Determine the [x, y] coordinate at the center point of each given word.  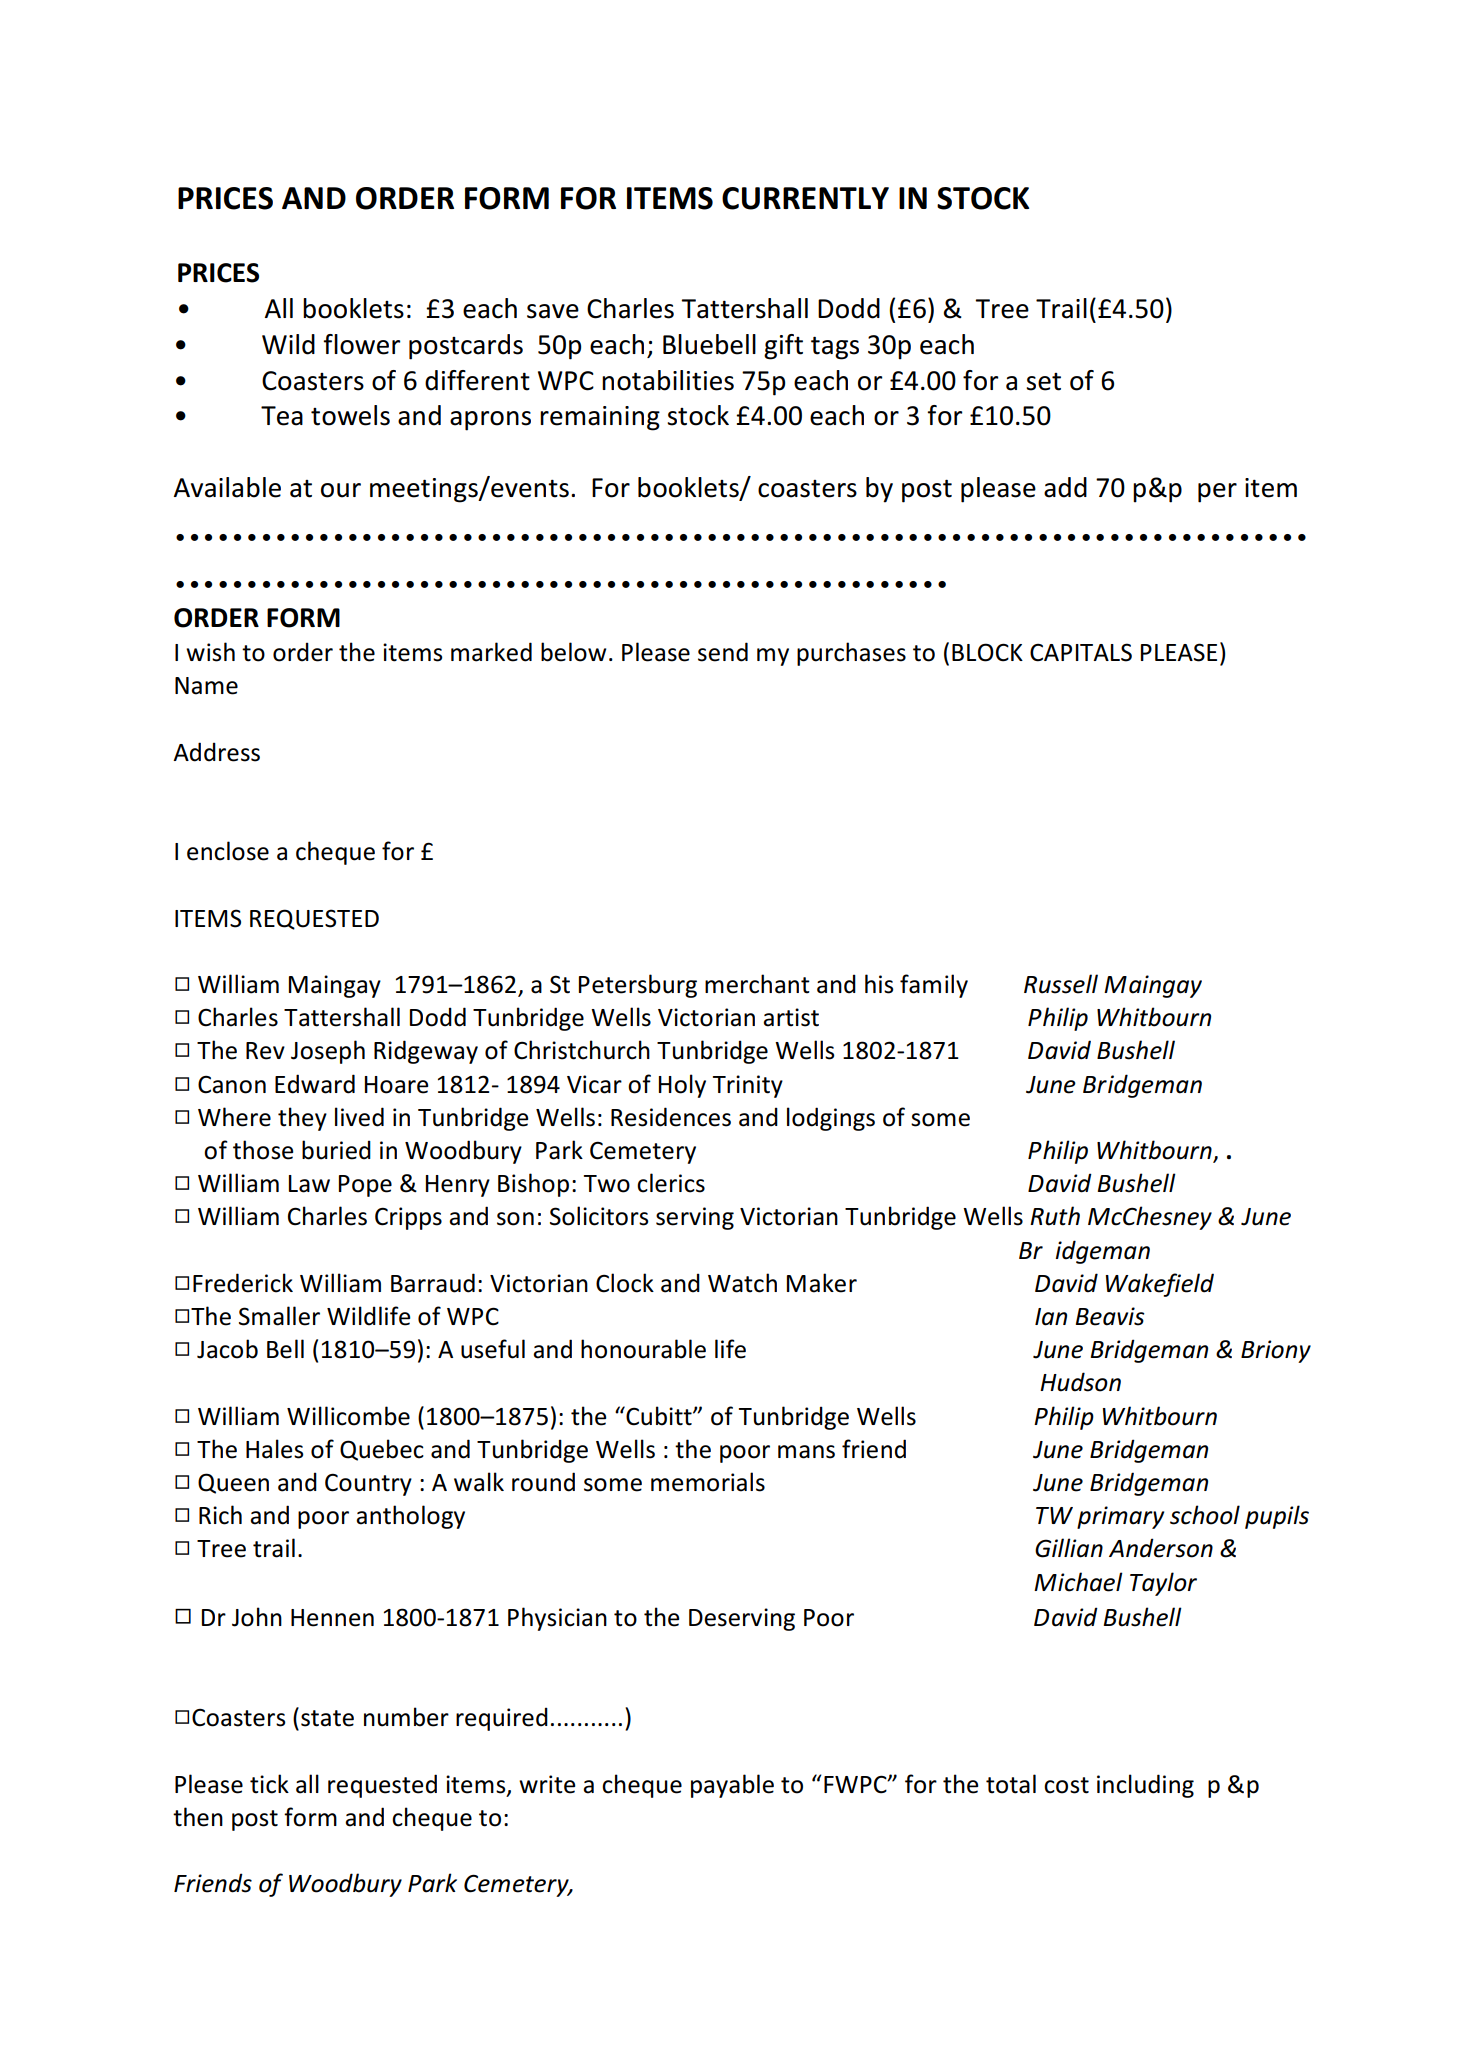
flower [362, 344]
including [1145, 1786]
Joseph [328, 1052]
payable [732, 1786]
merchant [757, 984]
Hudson [1080, 1382]
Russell [1061, 984]
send [723, 652]
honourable [643, 1349]
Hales [275, 1449]
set [1043, 382]
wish [210, 652]
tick [269, 1784]
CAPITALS [1081, 652]
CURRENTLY [805, 198]
